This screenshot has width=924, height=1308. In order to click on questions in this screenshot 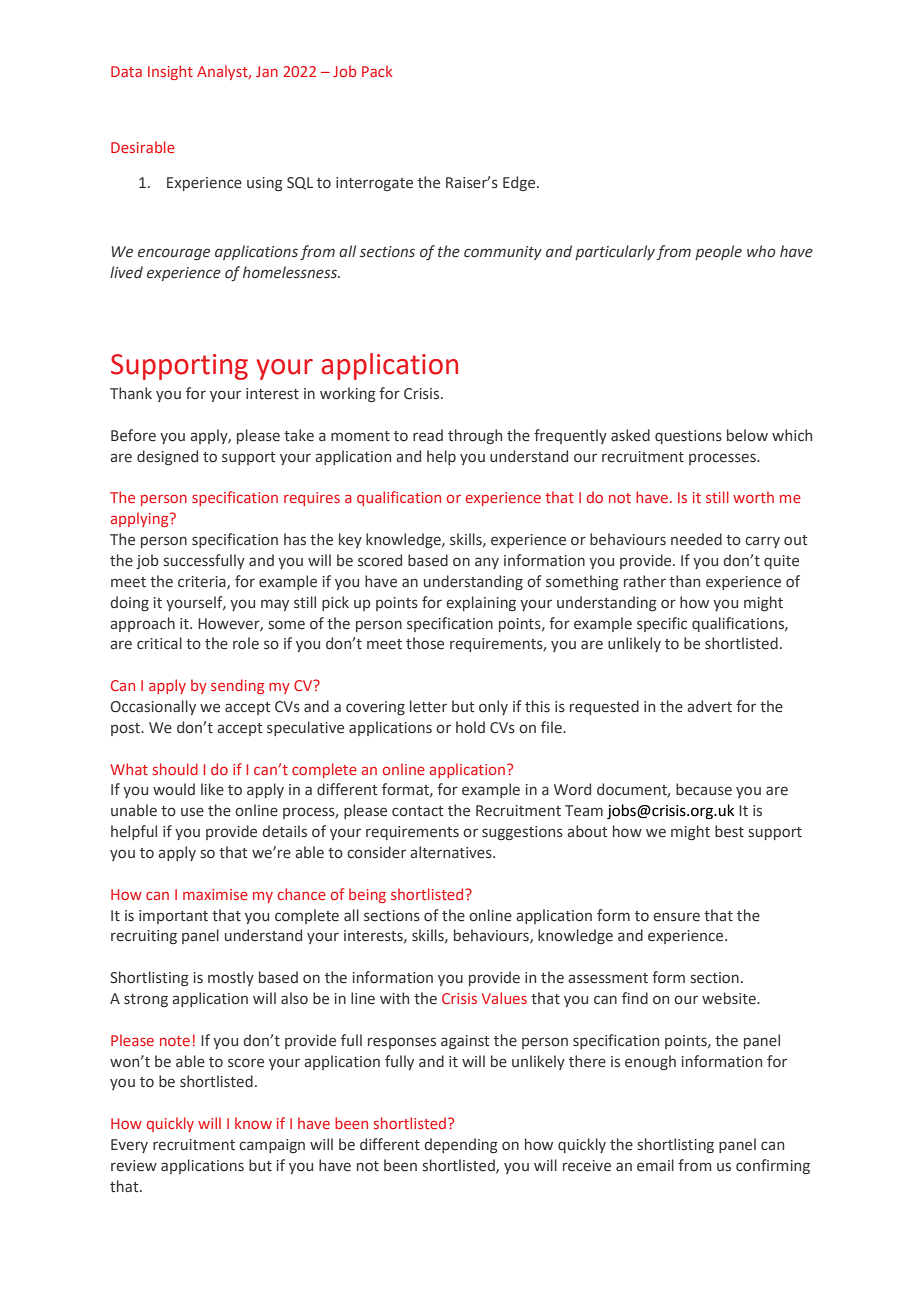, I will do `click(688, 437)`.
